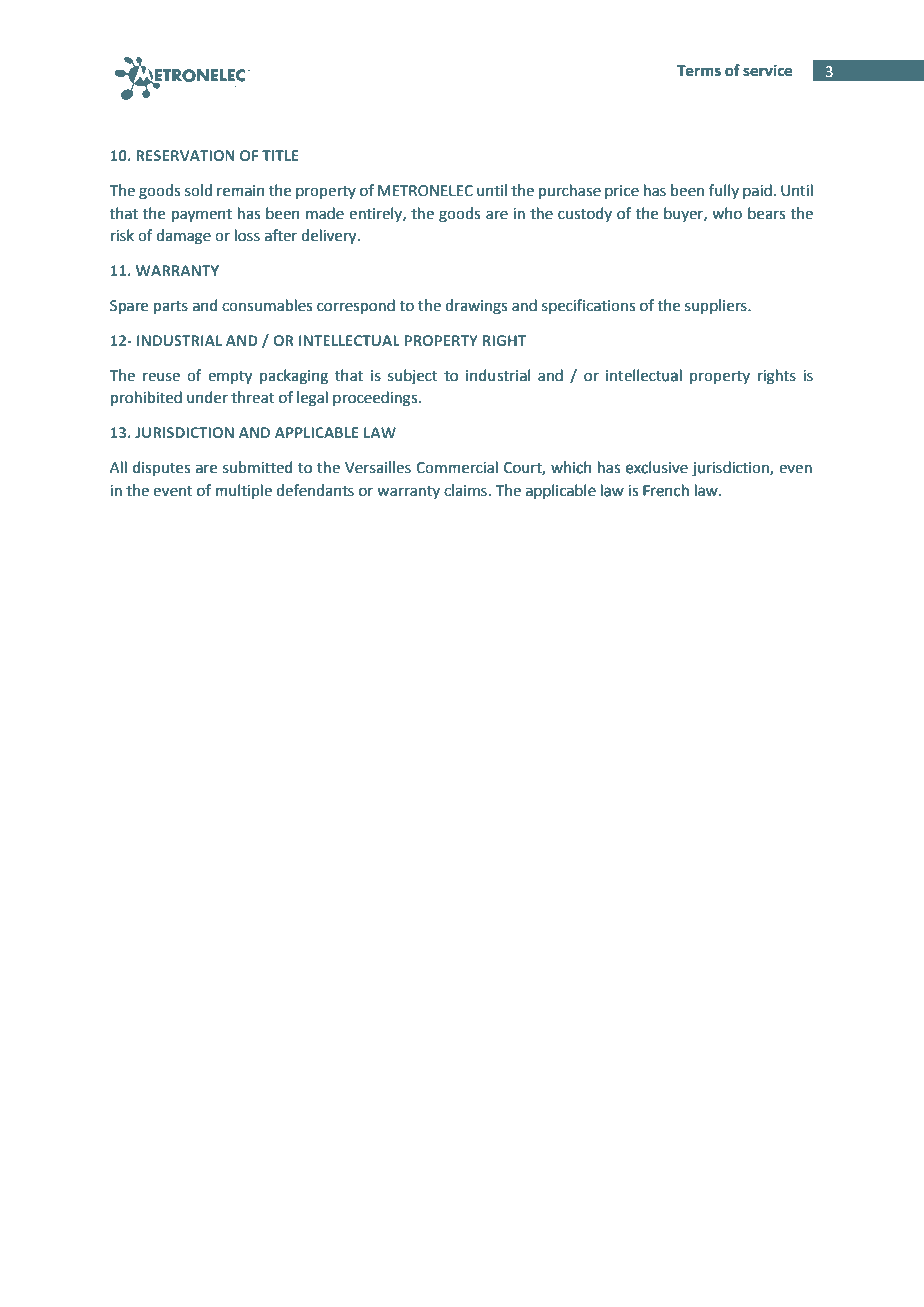 The image size is (924, 1307). Describe the element at coordinates (161, 468) in the screenshot. I see `disputes` at that location.
